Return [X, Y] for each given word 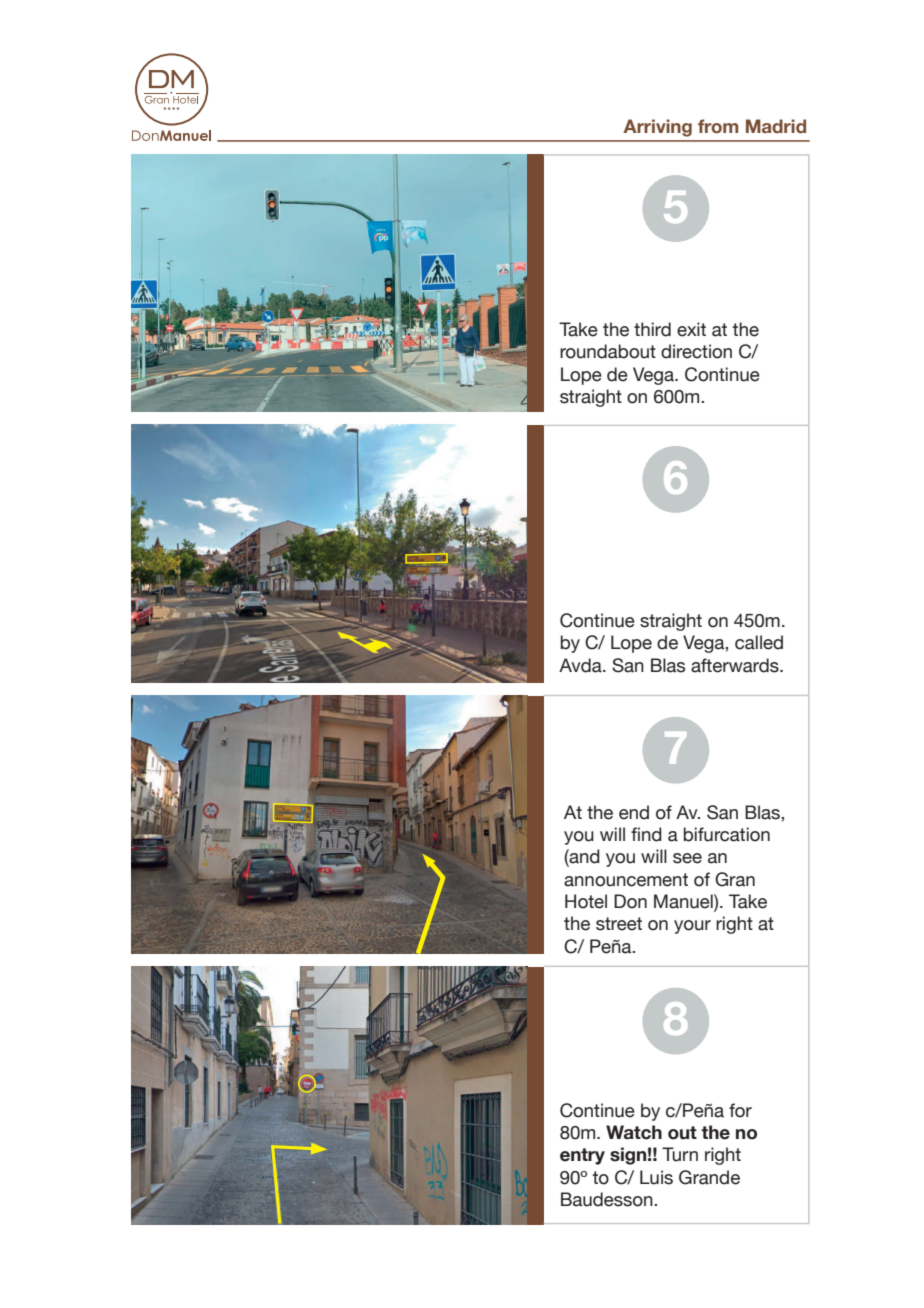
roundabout [608, 351]
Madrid [776, 126]
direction [696, 351]
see [687, 858]
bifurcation [727, 834]
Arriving [657, 128]
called [759, 642]
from [718, 126]
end [634, 812]
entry [582, 1156]
